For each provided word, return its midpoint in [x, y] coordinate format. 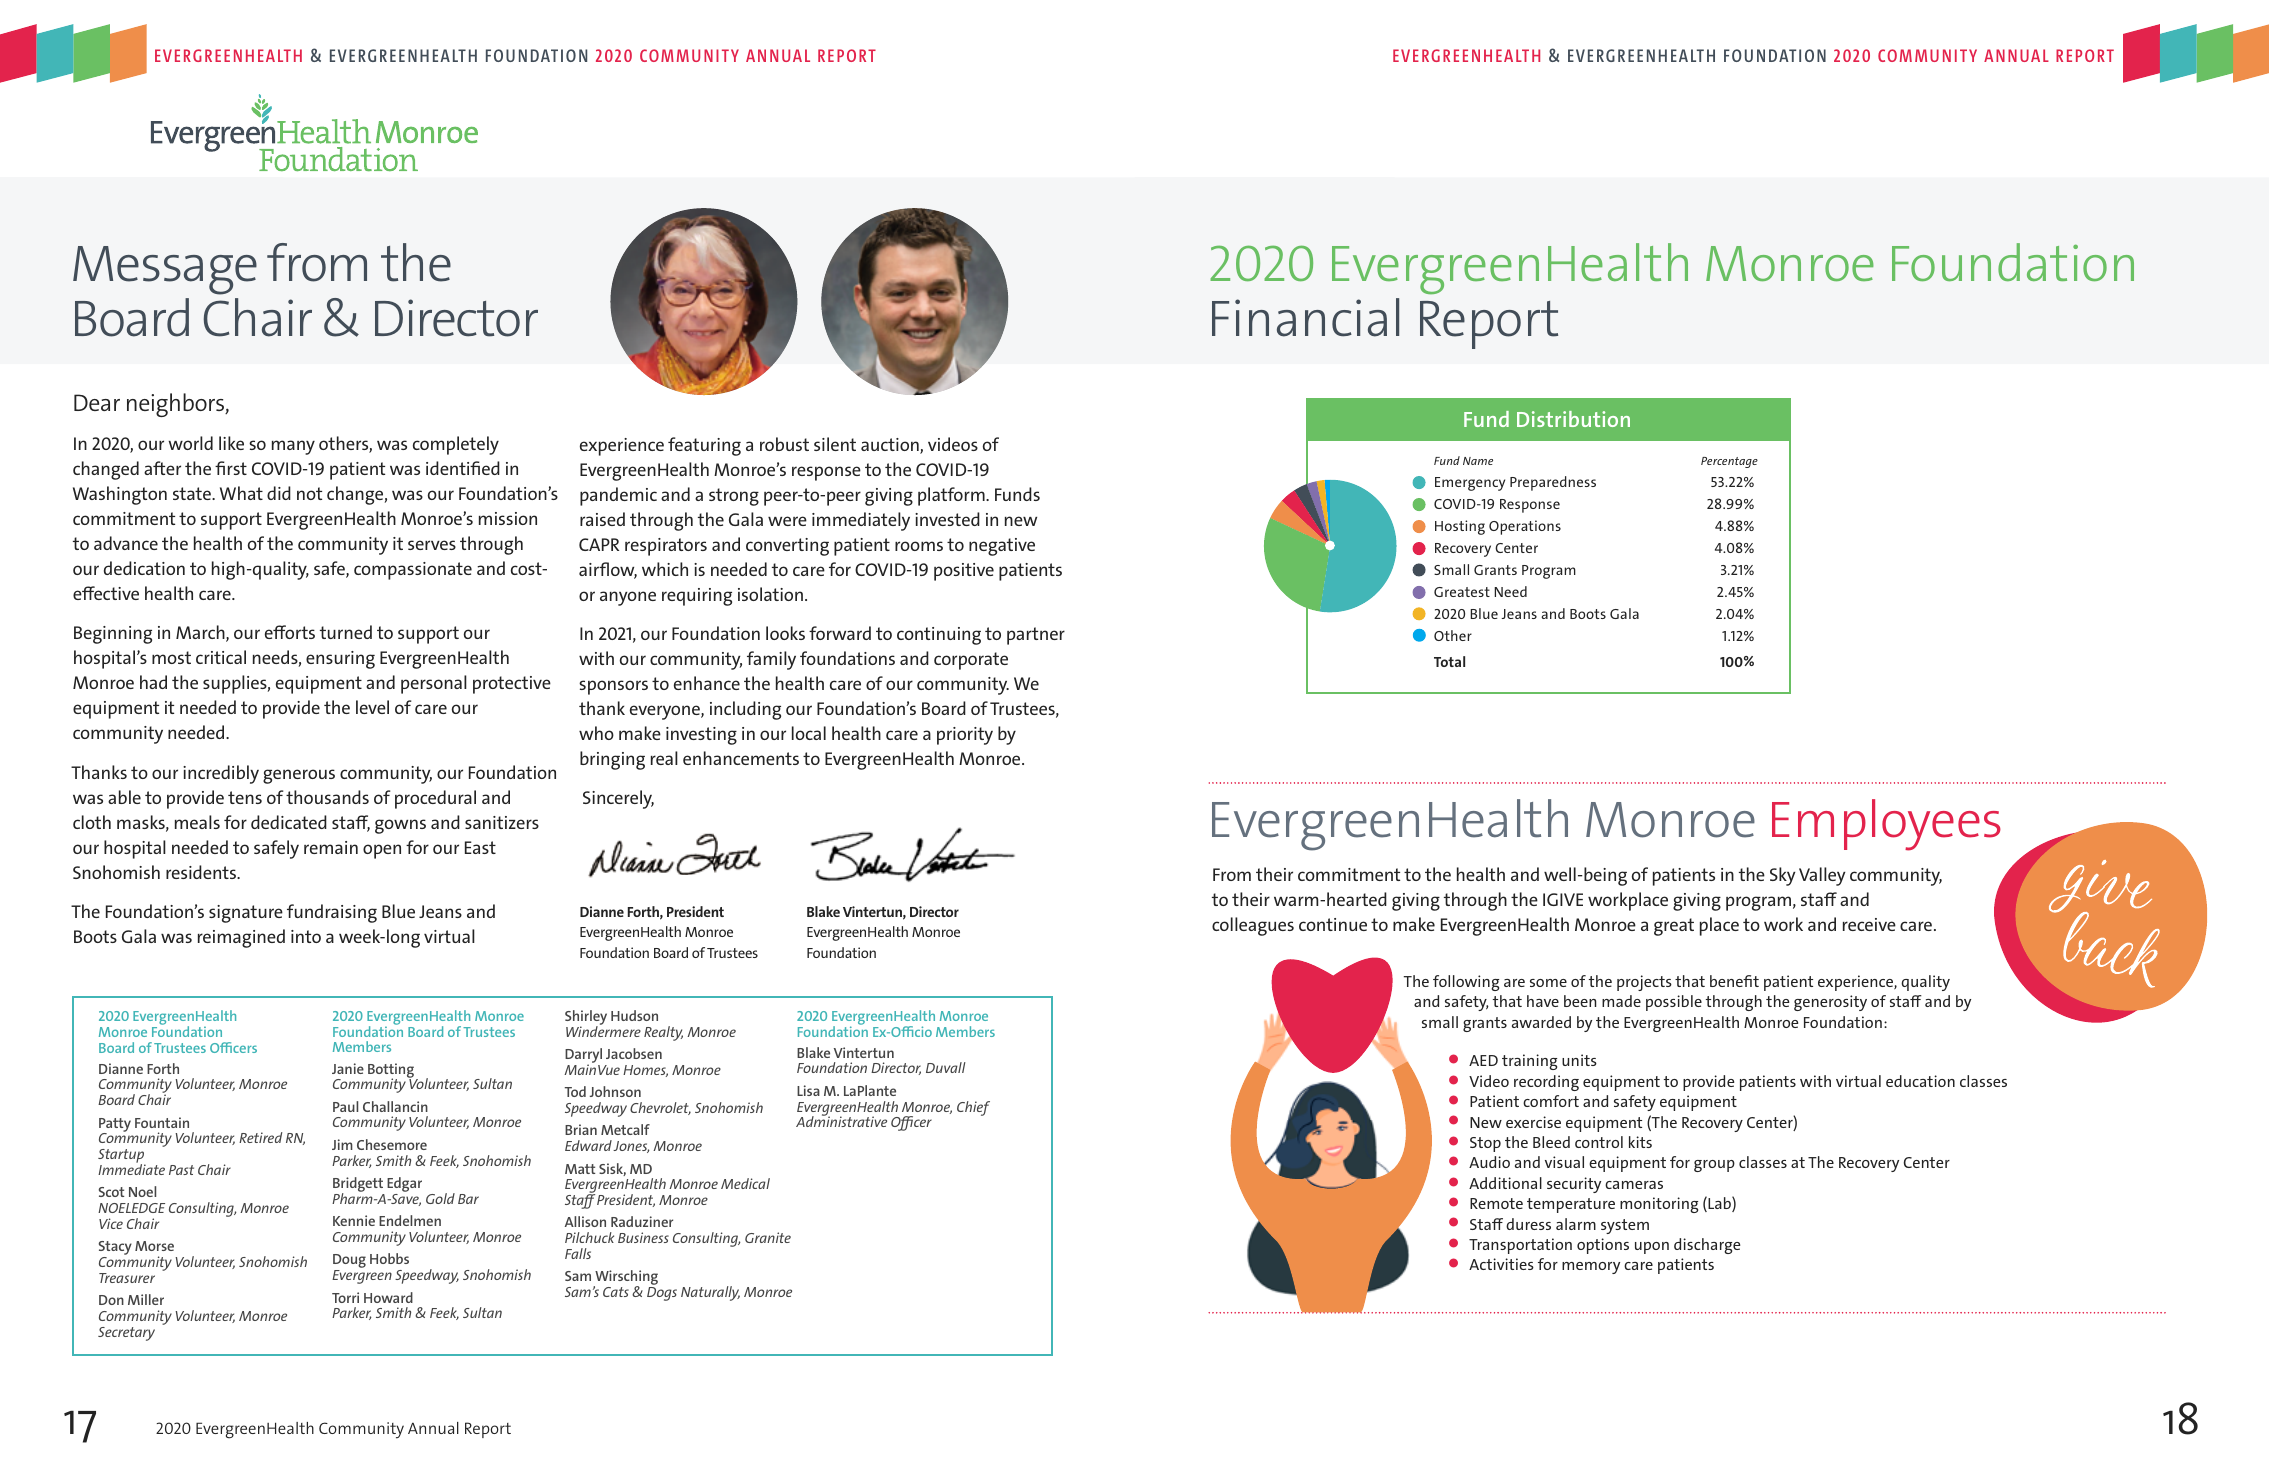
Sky [1783, 876]
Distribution [1573, 419]
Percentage [1729, 462]
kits [1640, 1142]
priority [965, 736]
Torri [345, 1297]
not [309, 493]
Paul [345, 1106]
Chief [973, 1108]
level [372, 707]
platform [952, 496]
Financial [1305, 317]
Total [1449, 661]
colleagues [1253, 926]
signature [246, 914]
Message [165, 270]
